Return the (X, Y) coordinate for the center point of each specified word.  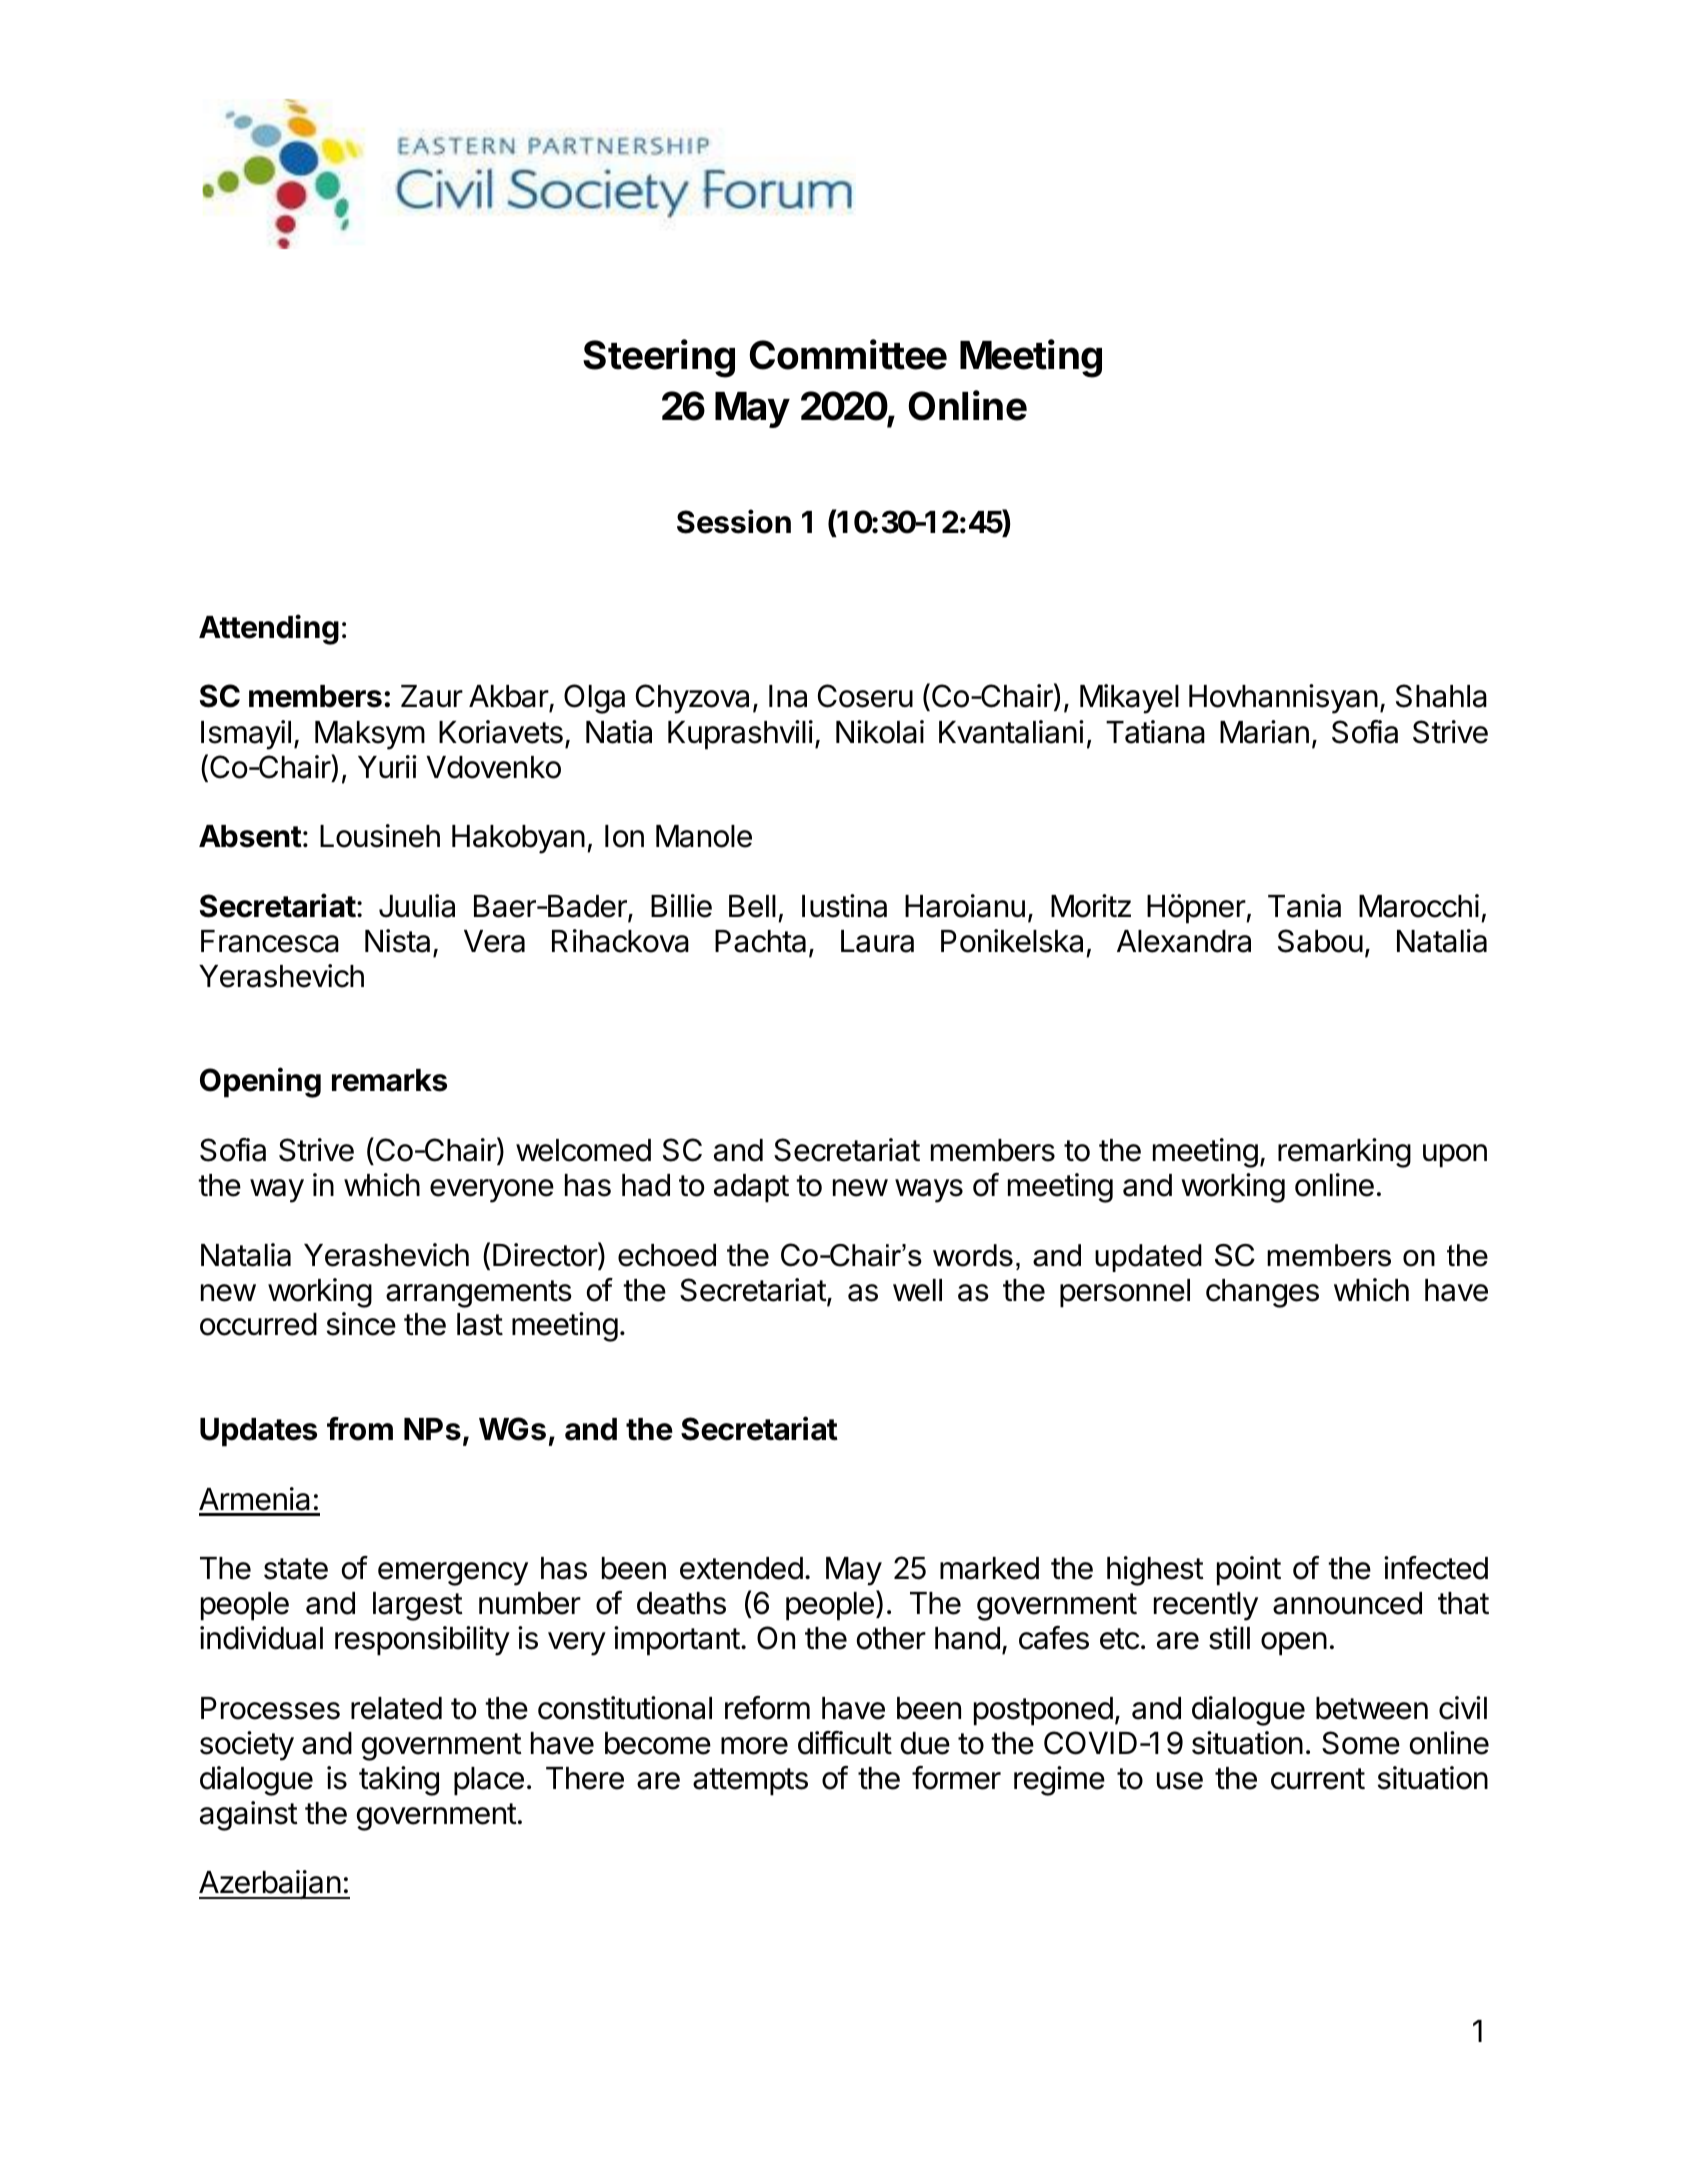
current (1318, 1779)
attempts (750, 1782)
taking (399, 1781)
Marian (1264, 732)
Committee (848, 354)
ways (929, 1191)
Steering (659, 358)
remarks (389, 1080)
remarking (1344, 1153)
